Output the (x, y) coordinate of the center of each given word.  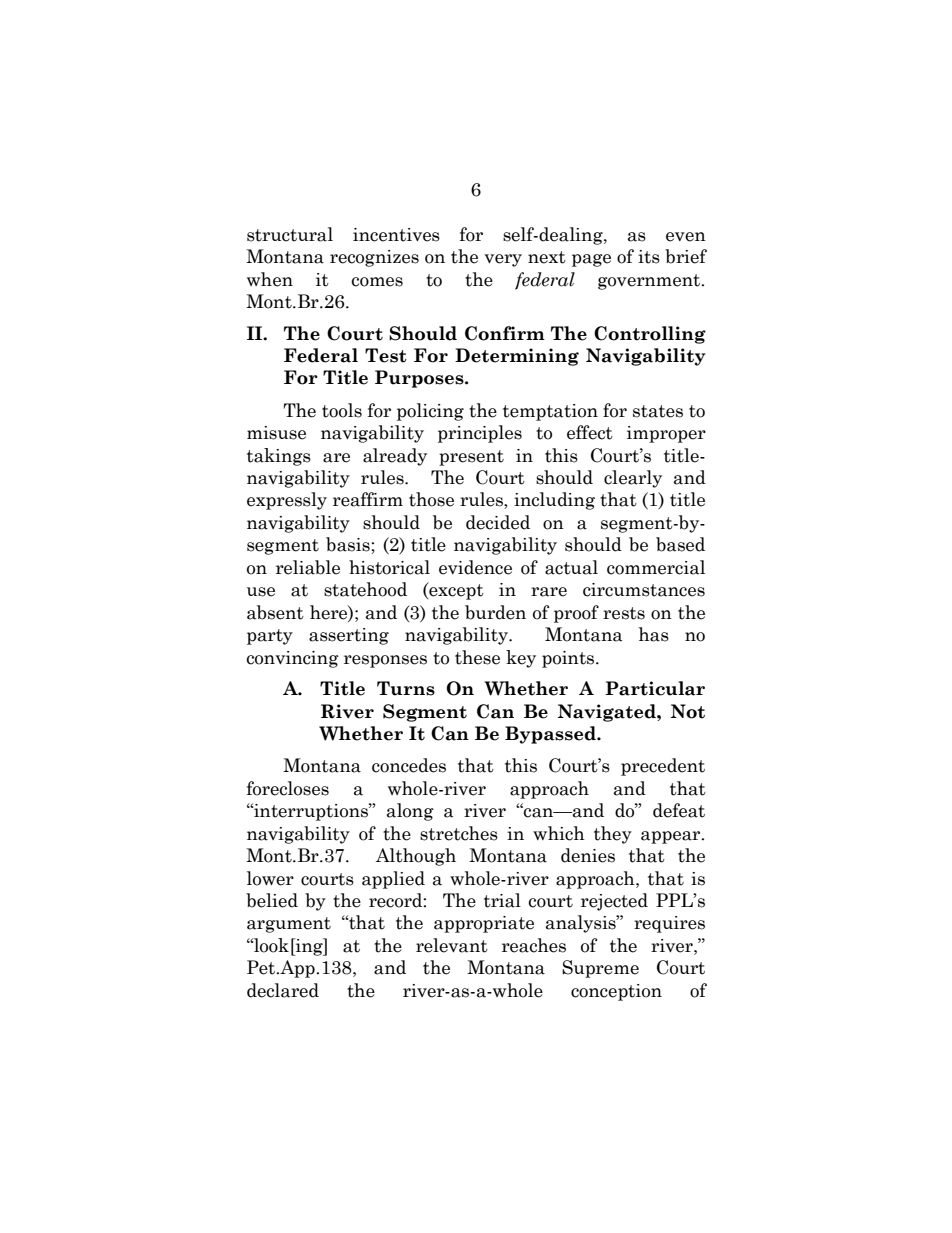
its (649, 257)
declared (283, 990)
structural (290, 234)
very (503, 260)
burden (495, 612)
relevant (452, 945)
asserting (349, 636)
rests (624, 613)
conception (616, 992)
